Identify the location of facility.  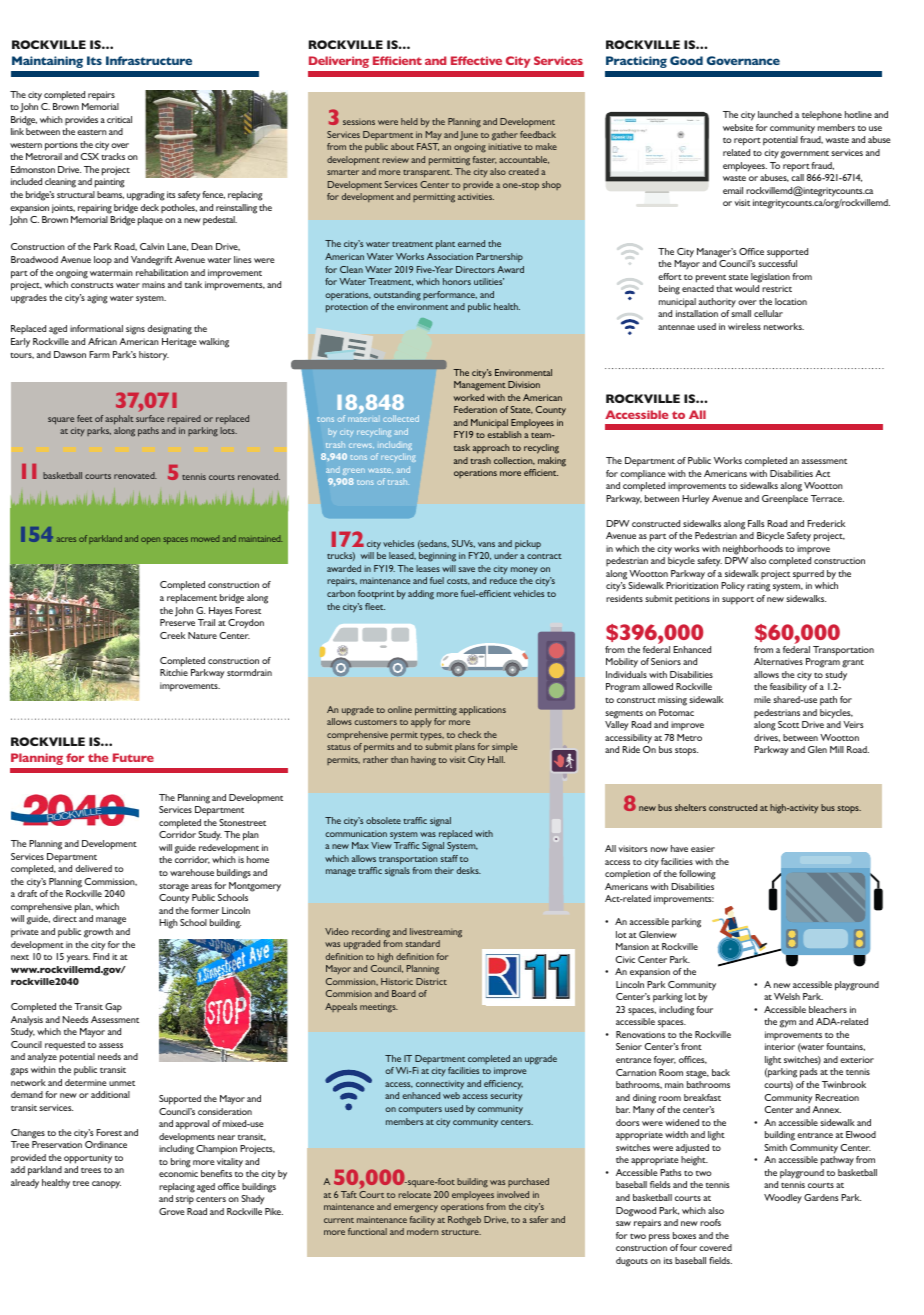
(422, 1221).
